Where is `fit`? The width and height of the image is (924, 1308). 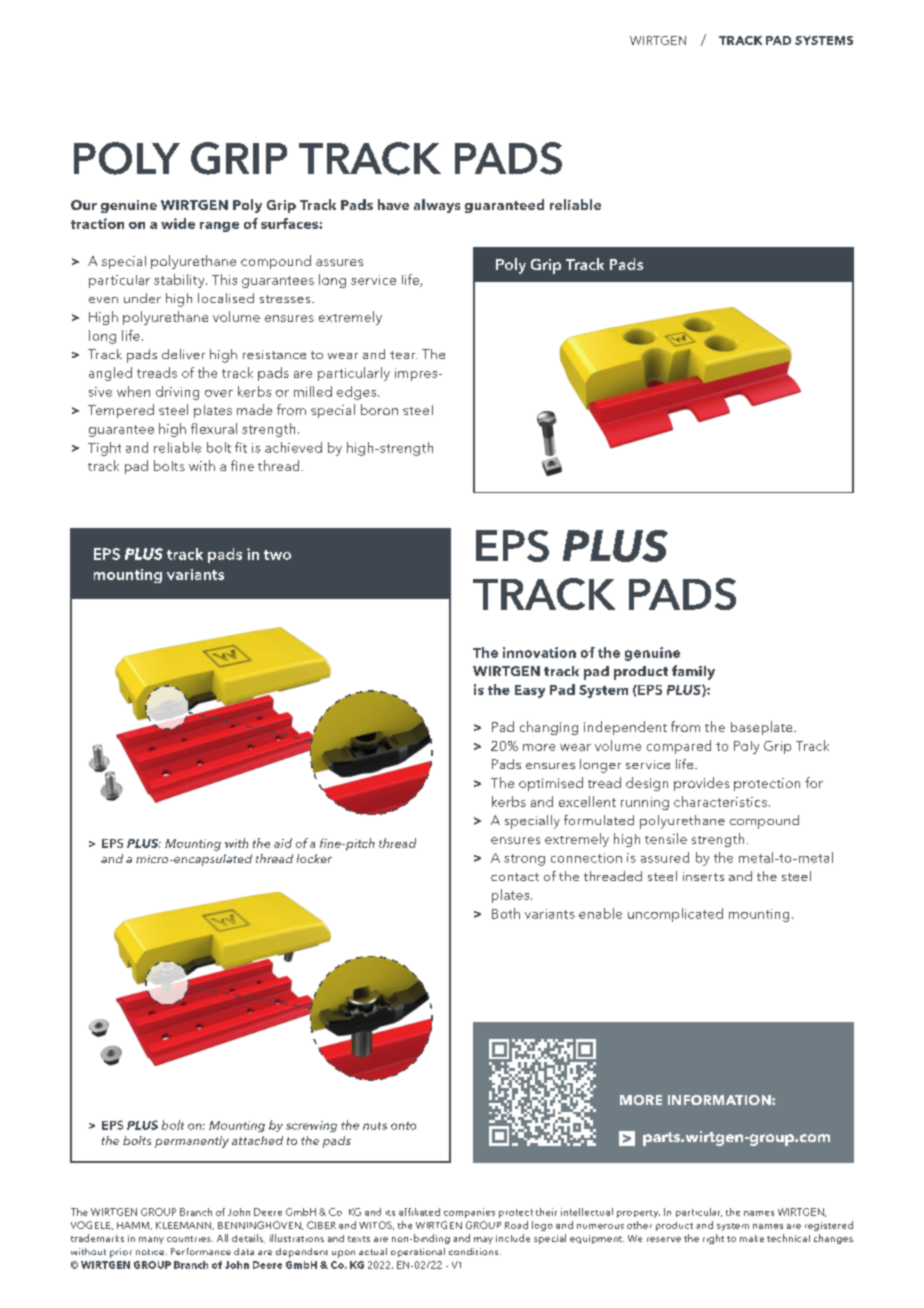 fit is located at coordinates (241, 447).
